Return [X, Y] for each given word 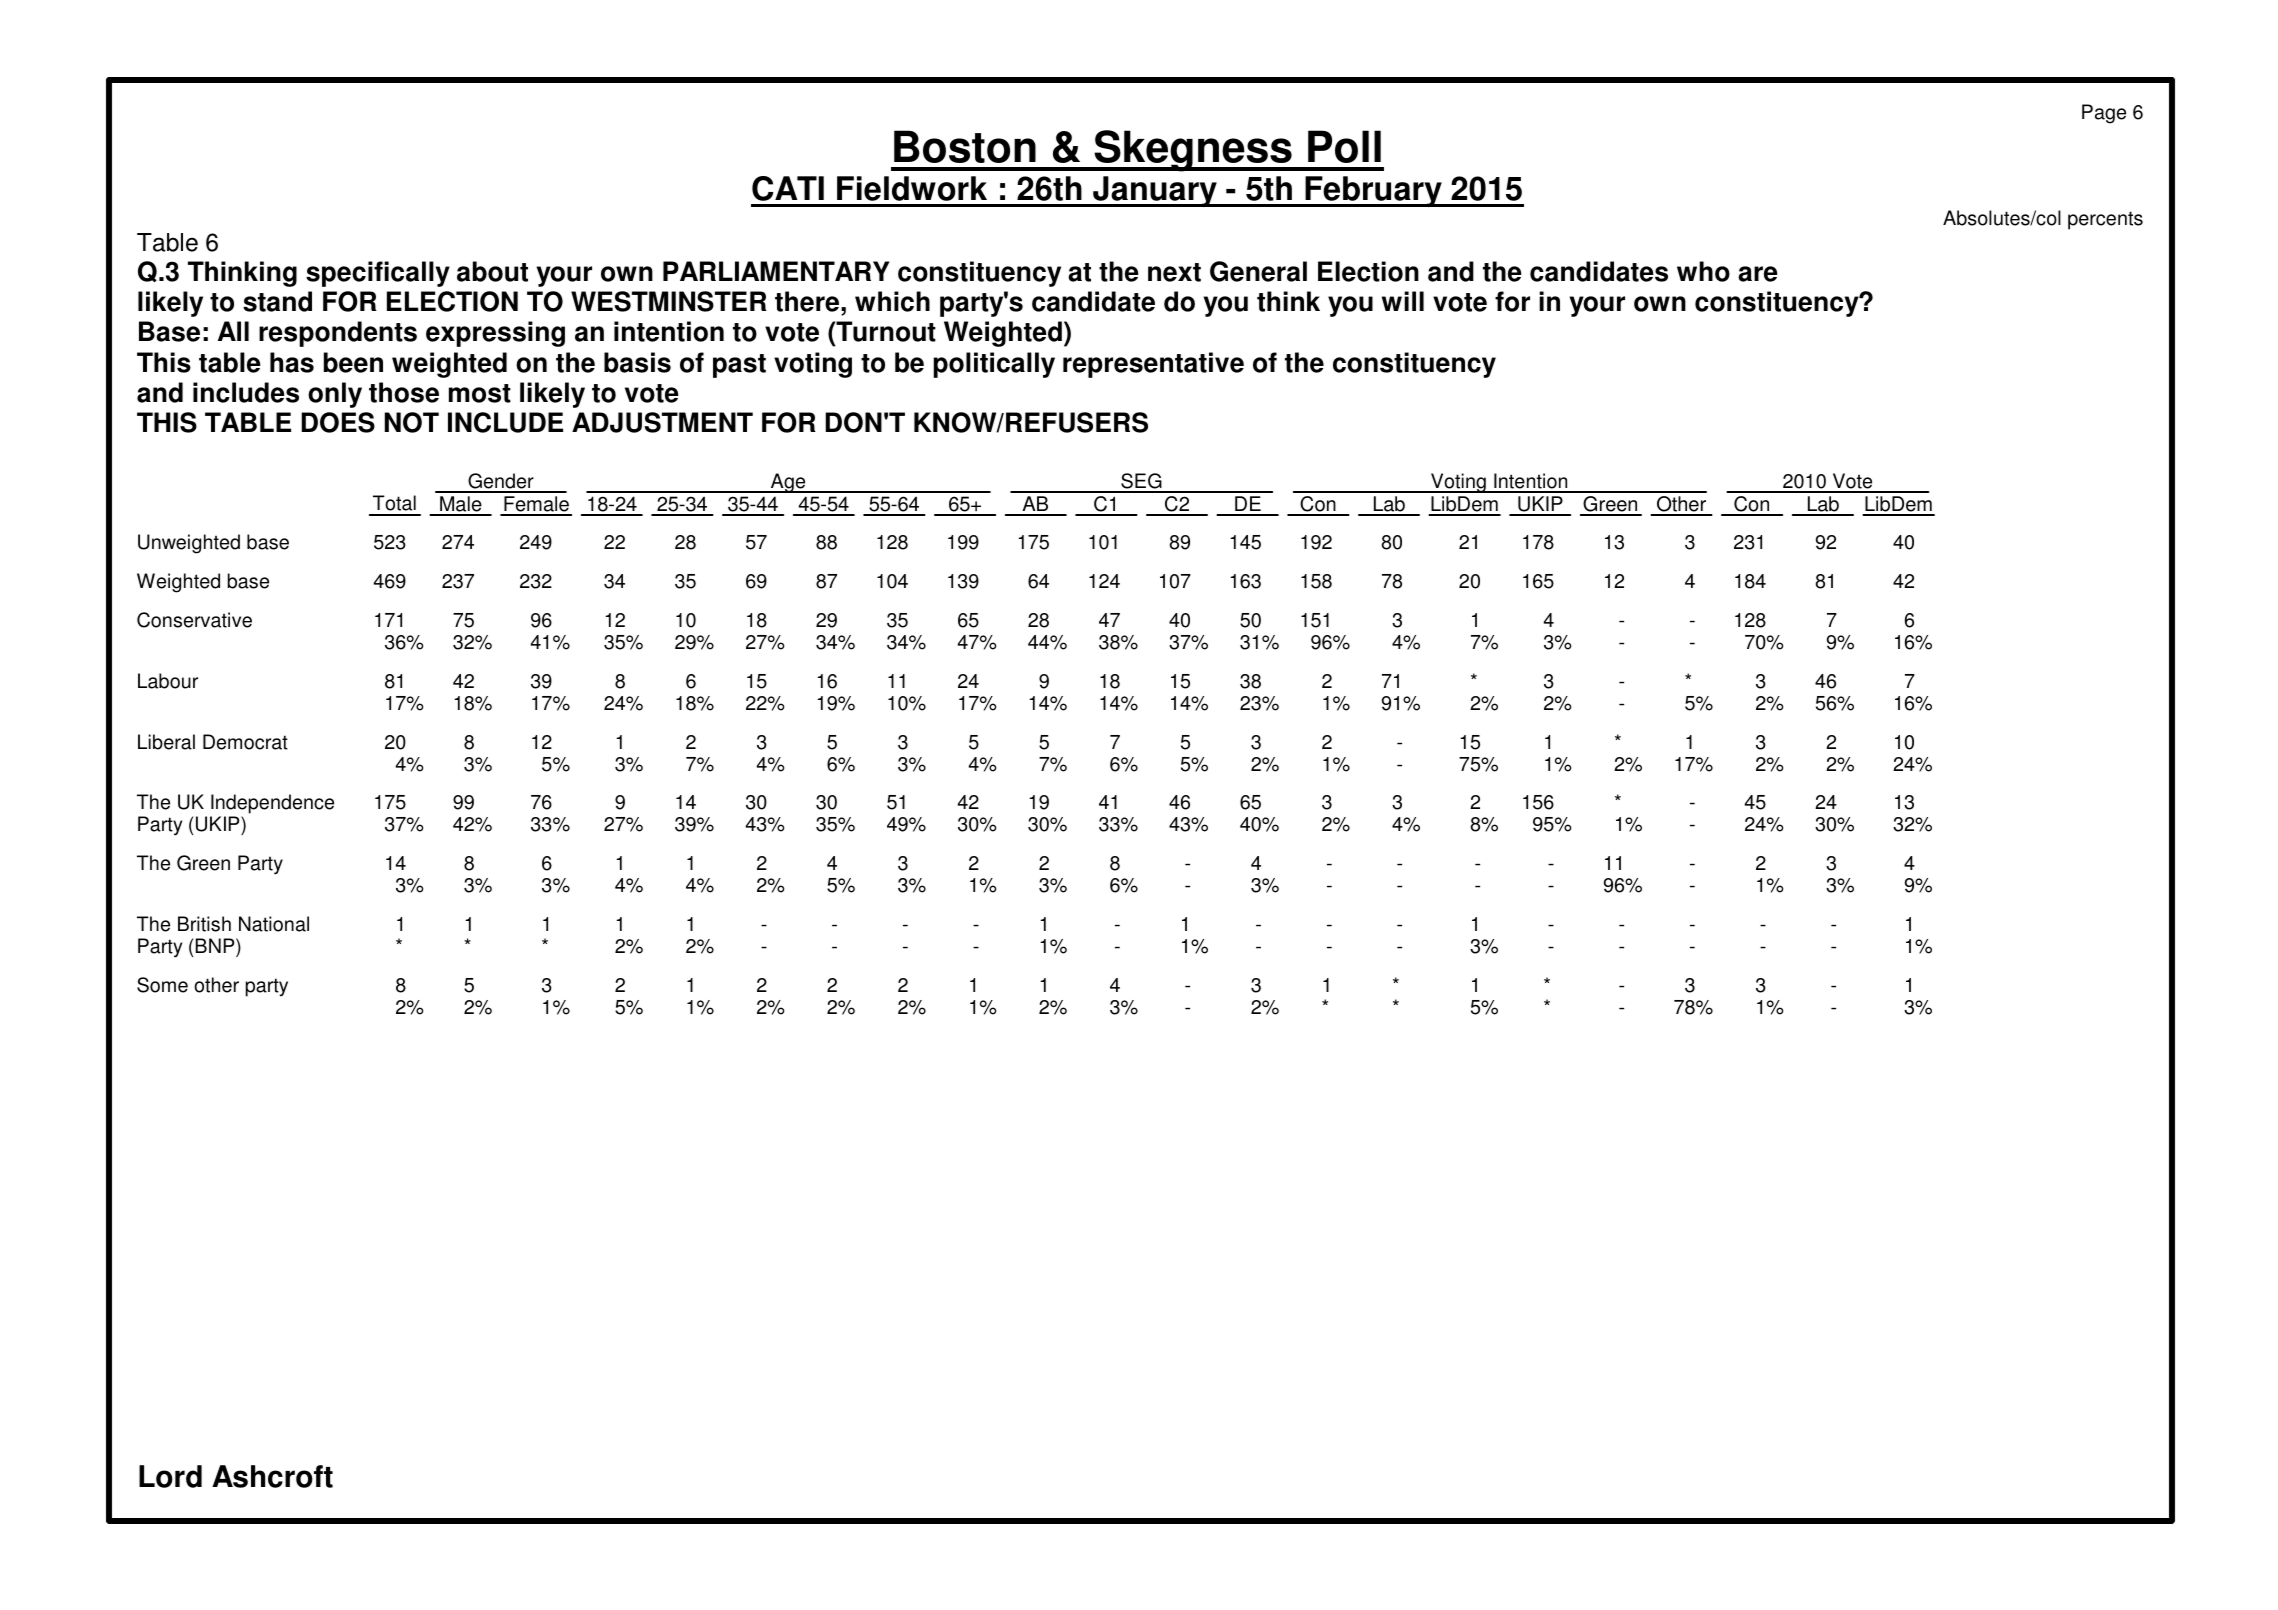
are [1758, 274]
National [274, 924]
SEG [1141, 482]
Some [162, 985]
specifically [378, 274]
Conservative [194, 620]
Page [2104, 114]
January [1155, 191]
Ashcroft [272, 1476]
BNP [216, 945]
